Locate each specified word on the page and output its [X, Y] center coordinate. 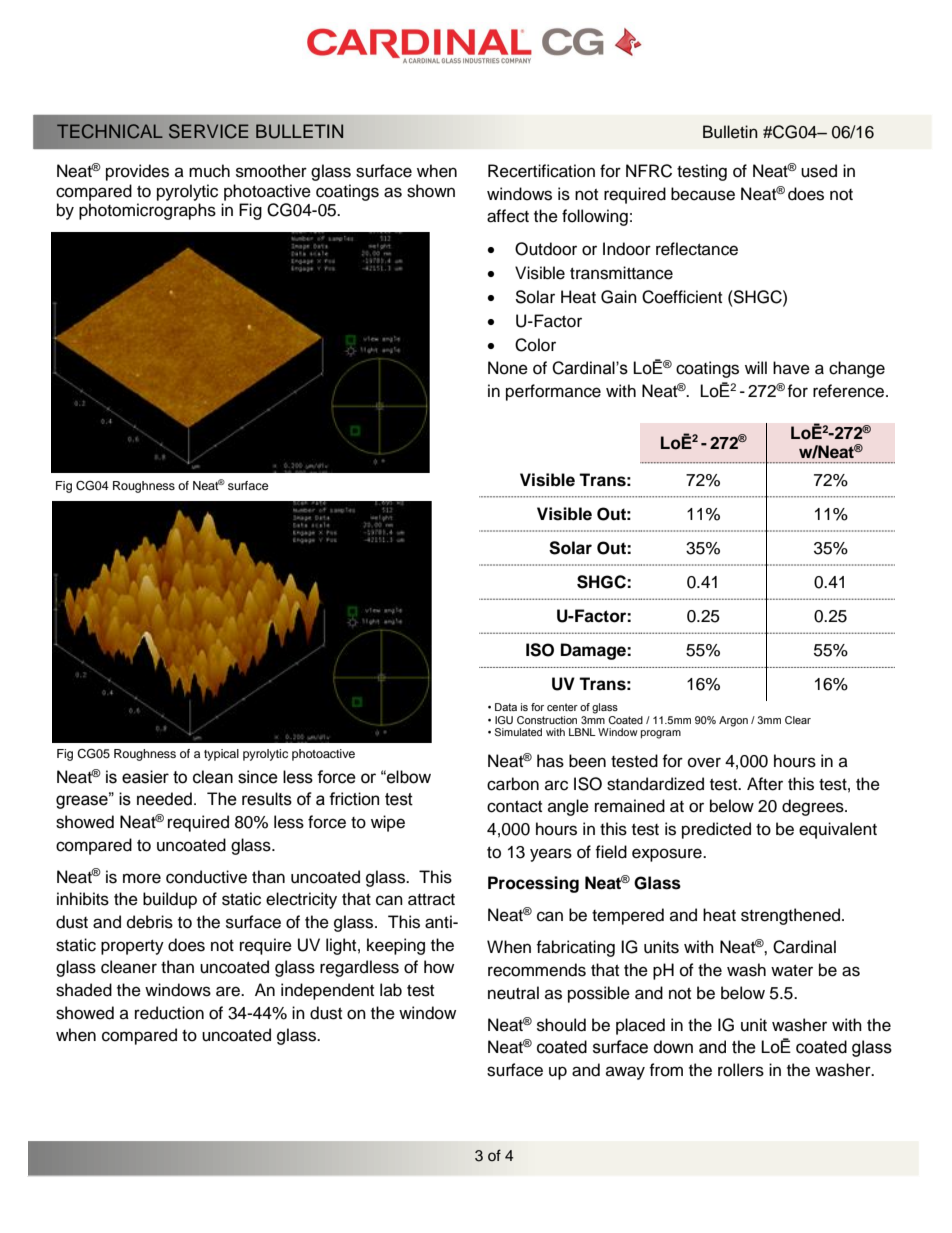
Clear [798, 720]
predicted [716, 830]
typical [221, 755]
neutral [513, 993]
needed [164, 799]
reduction [169, 1013]
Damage [594, 651]
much [209, 171]
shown [431, 191]
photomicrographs [147, 211]
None [508, 368]
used [819, 171]
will [756, 367]
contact [514, 807]
